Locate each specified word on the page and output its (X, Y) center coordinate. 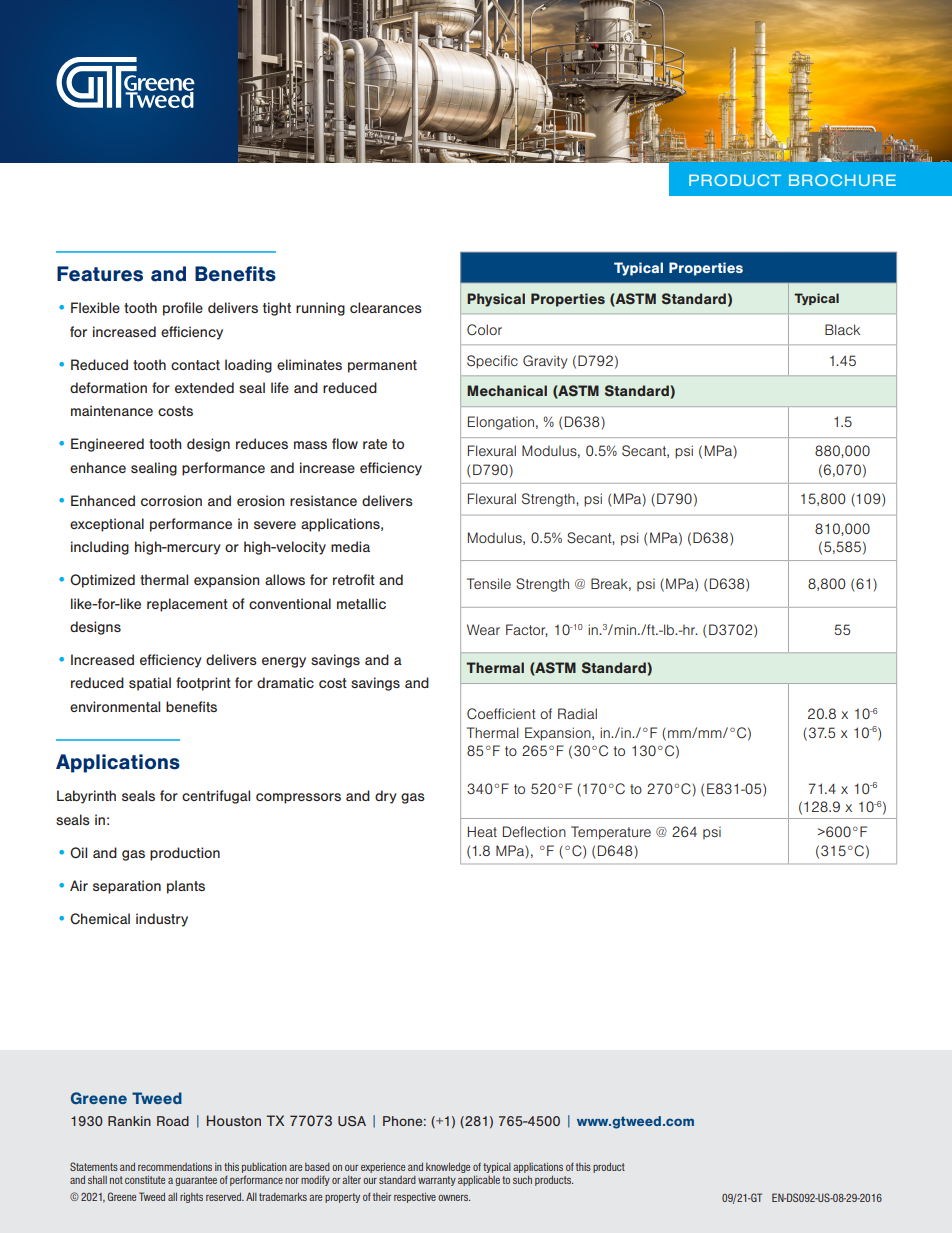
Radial (577, 713)
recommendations (175, 1166)
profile (183, 309)
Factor (527, 630)
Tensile (489, 583)
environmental (115, 706)
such (522, 1179)
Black (842, 329)
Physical (496, 300)
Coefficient (501, 713)
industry (162, 920)
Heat (482, 831)
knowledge (448, 1167)
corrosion (171, 500)
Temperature (611, 833)
